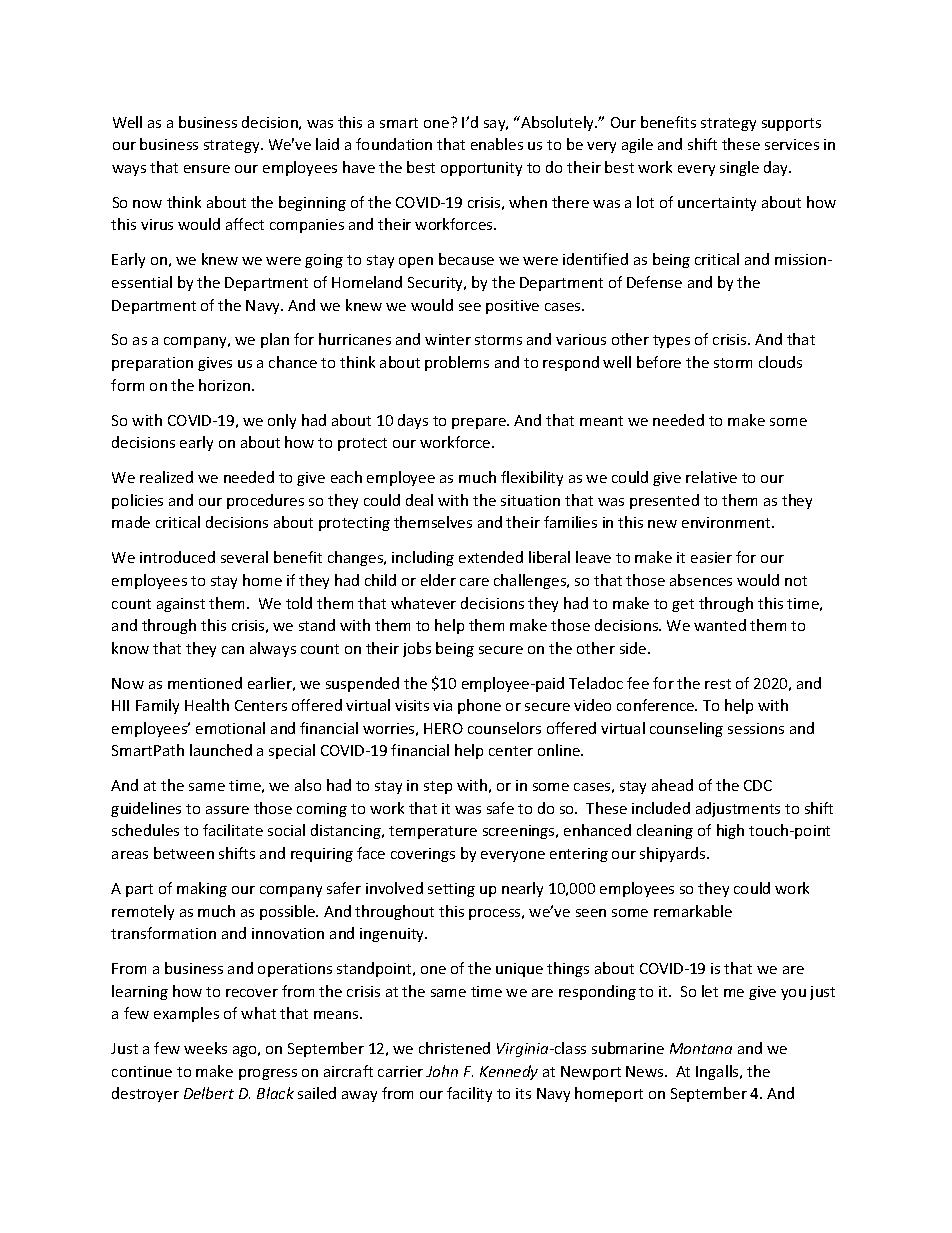 The image size is (952, 1233). What do you see at coordinates (205, 1048) in the page?
I see `weeks` at bounding box center [205, 1048].
